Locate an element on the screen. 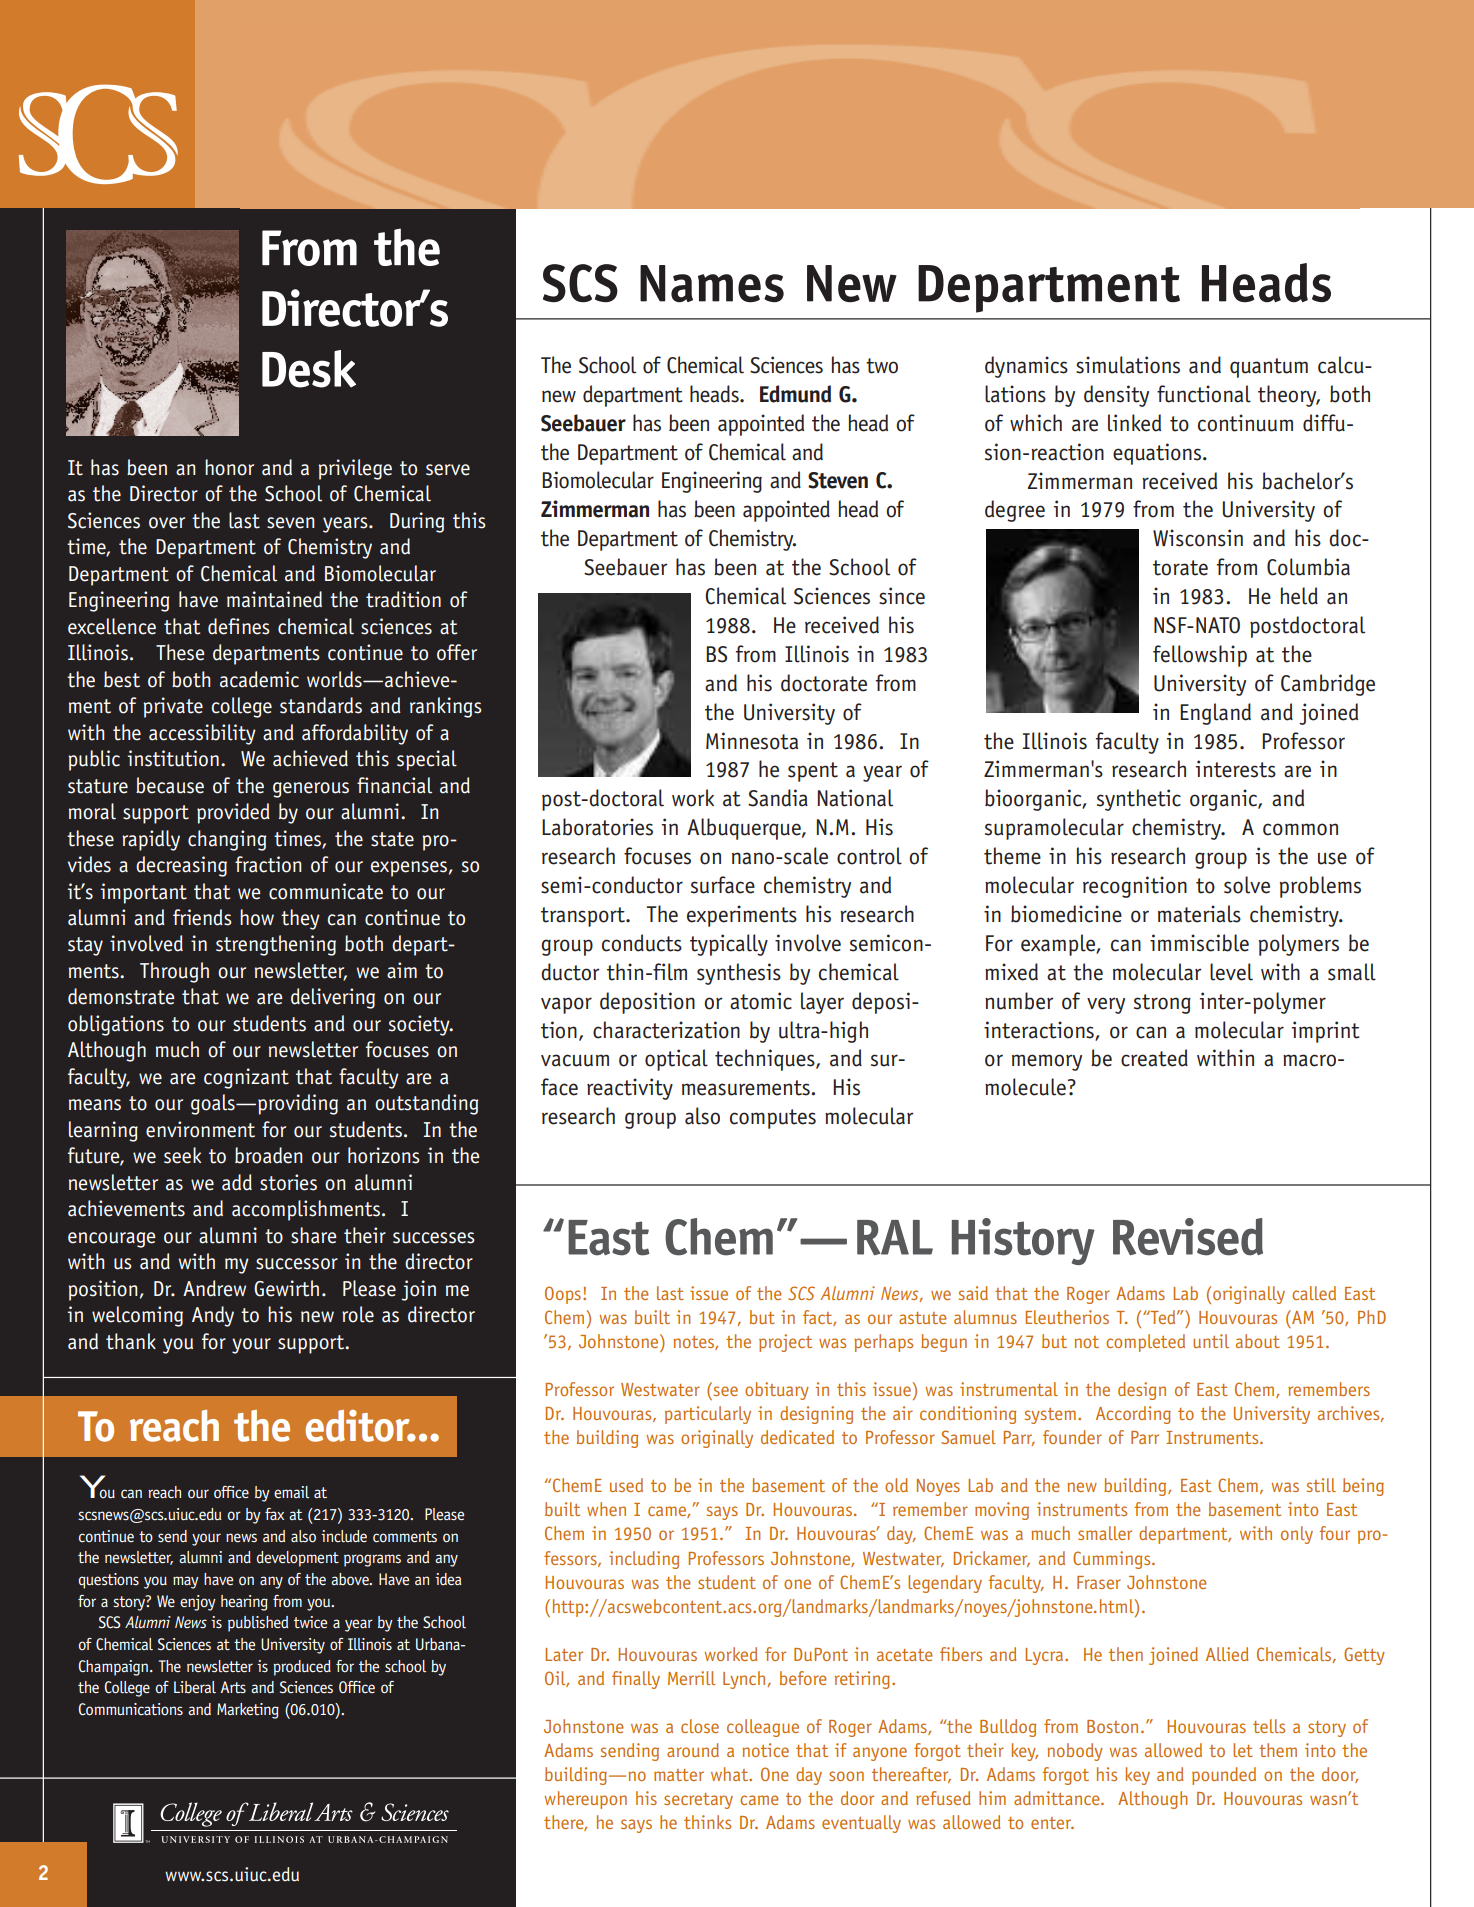  techniques is located at coordinates (766, 1060).
